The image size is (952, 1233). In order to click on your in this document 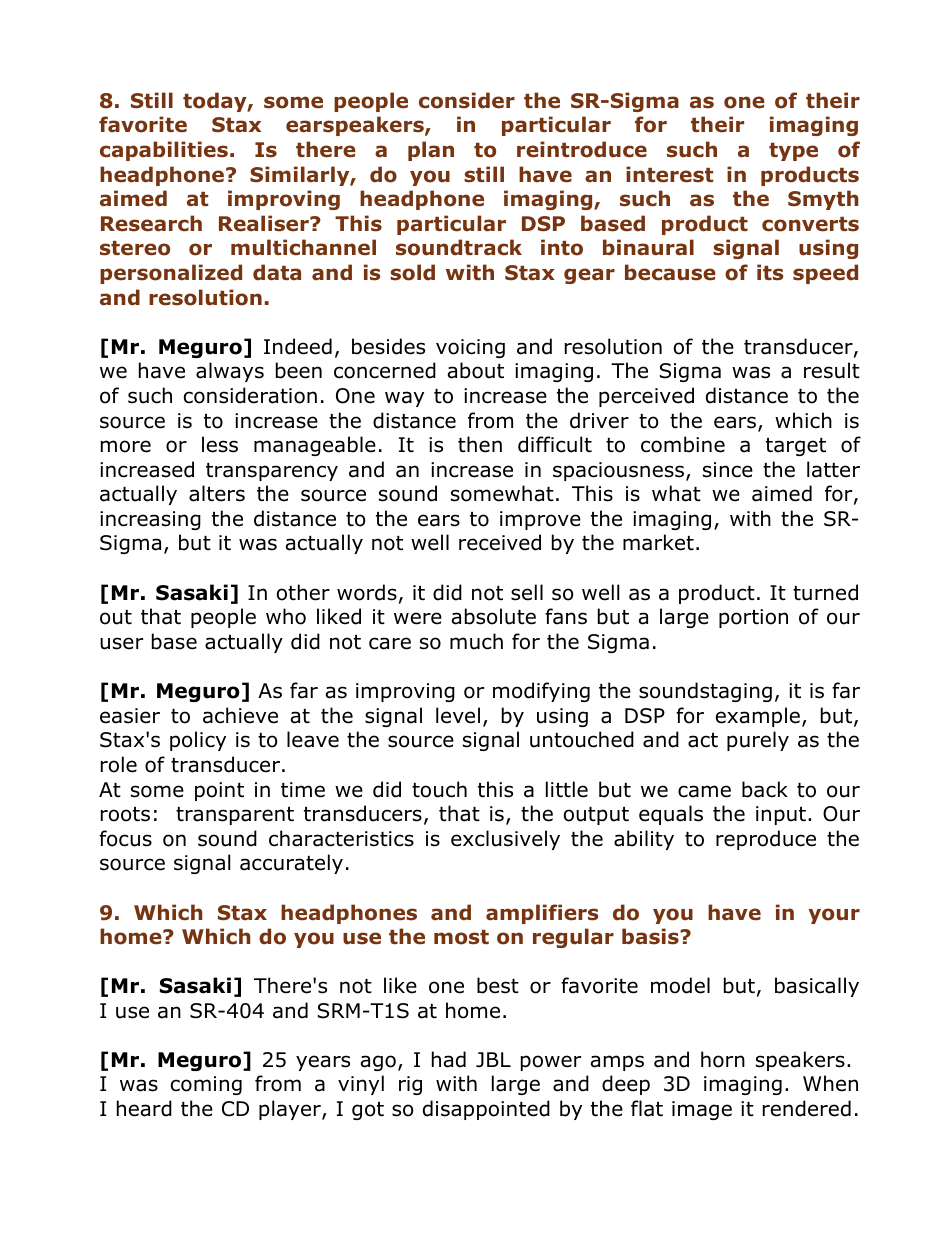, I will do `click(834, 916)`.
